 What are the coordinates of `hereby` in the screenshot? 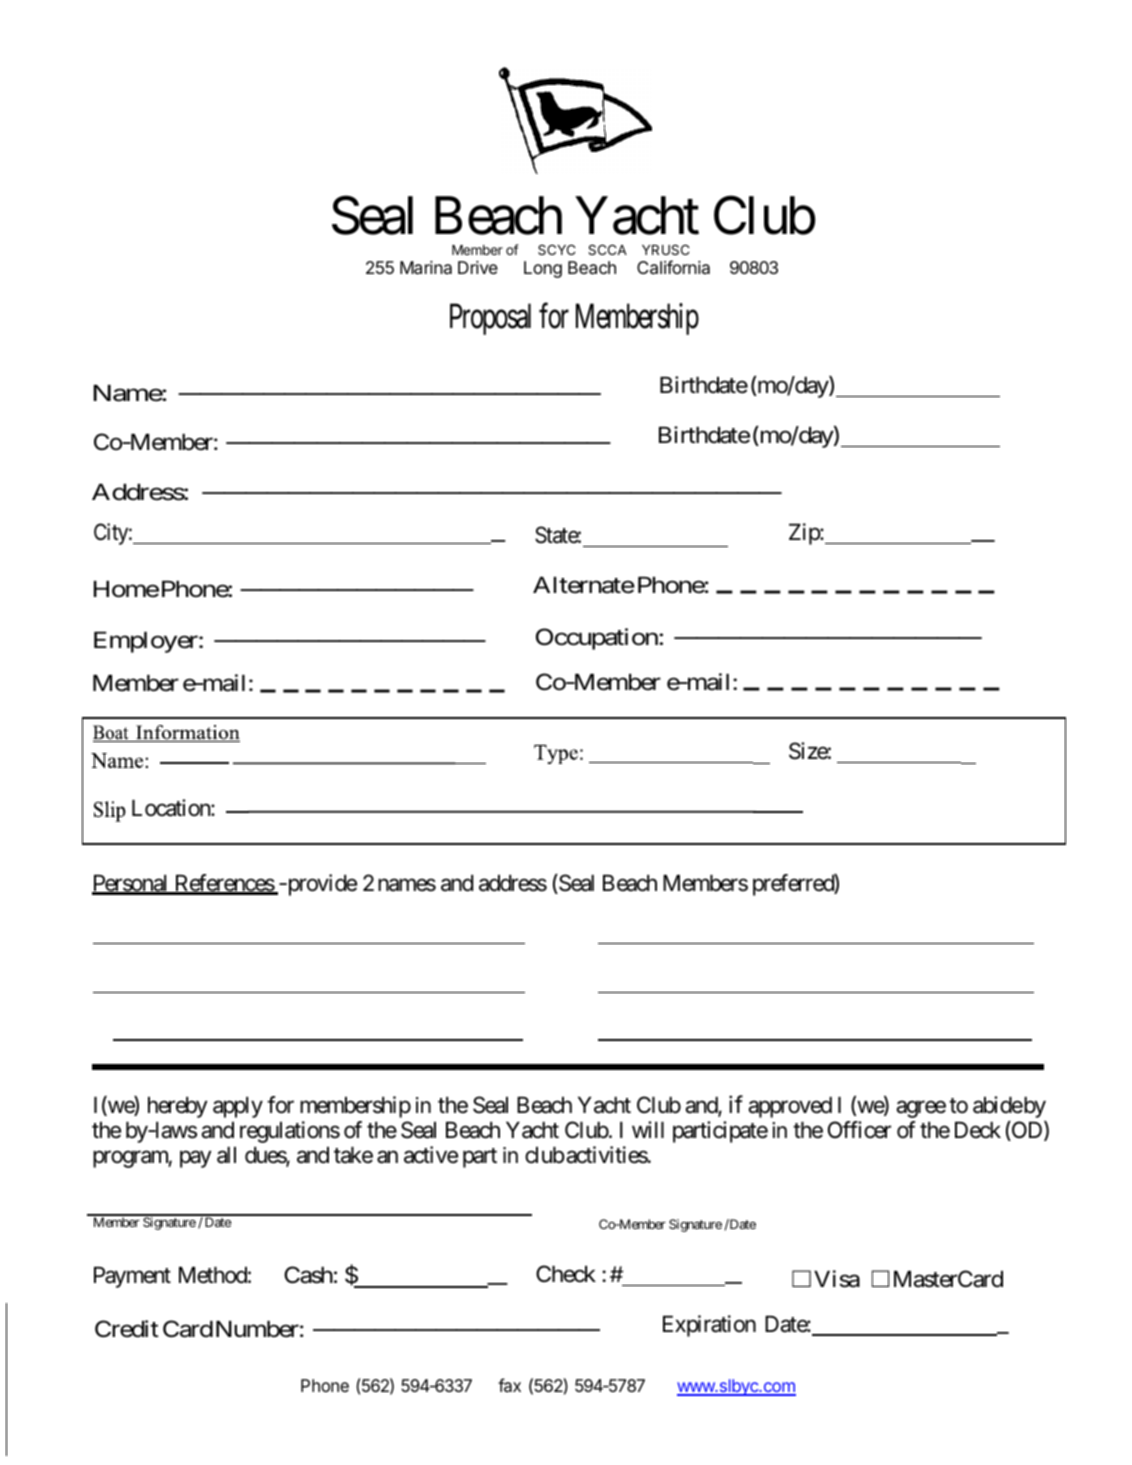 It's located at (177, 1107).
